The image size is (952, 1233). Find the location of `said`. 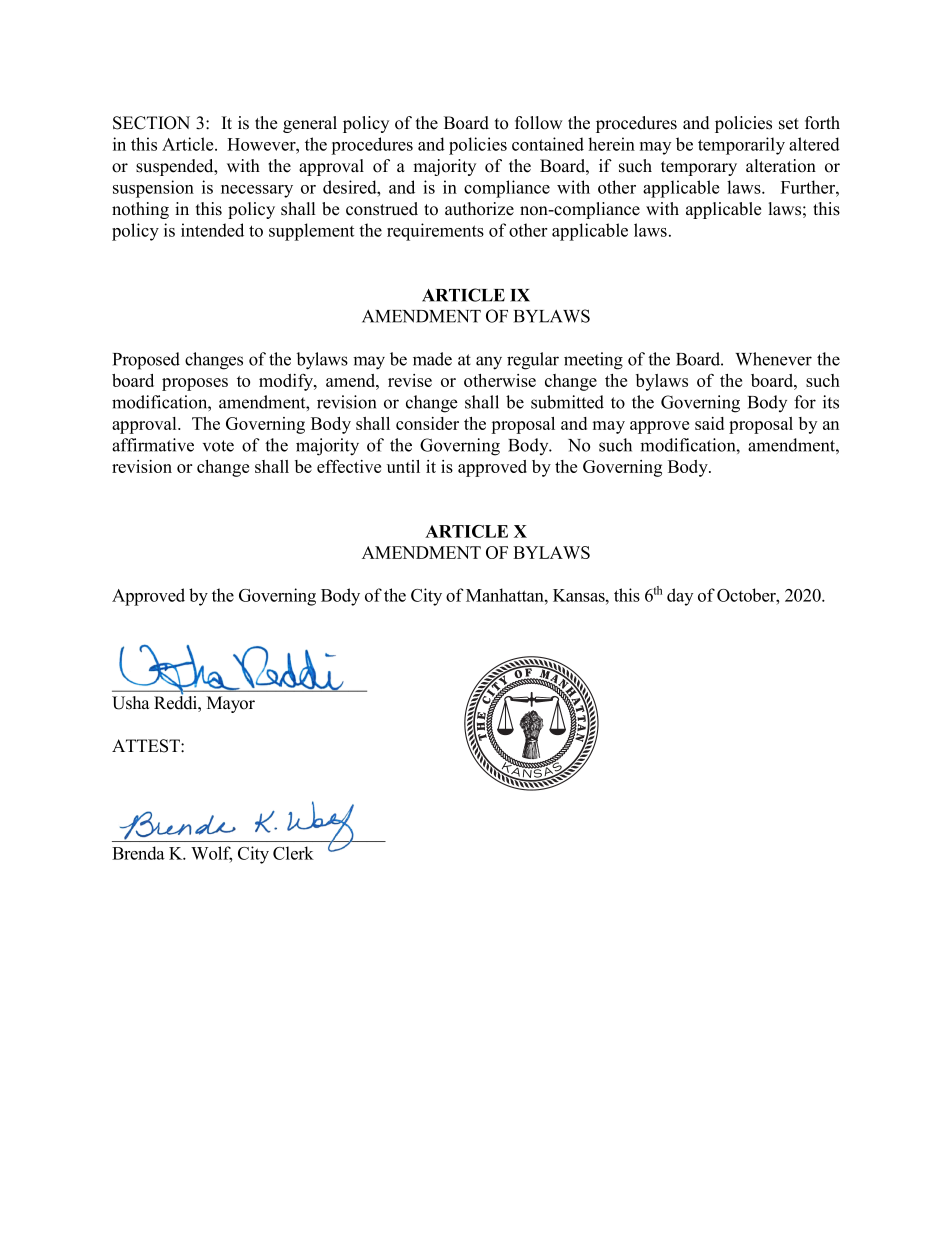

said is located at coordinates (709, 423).
